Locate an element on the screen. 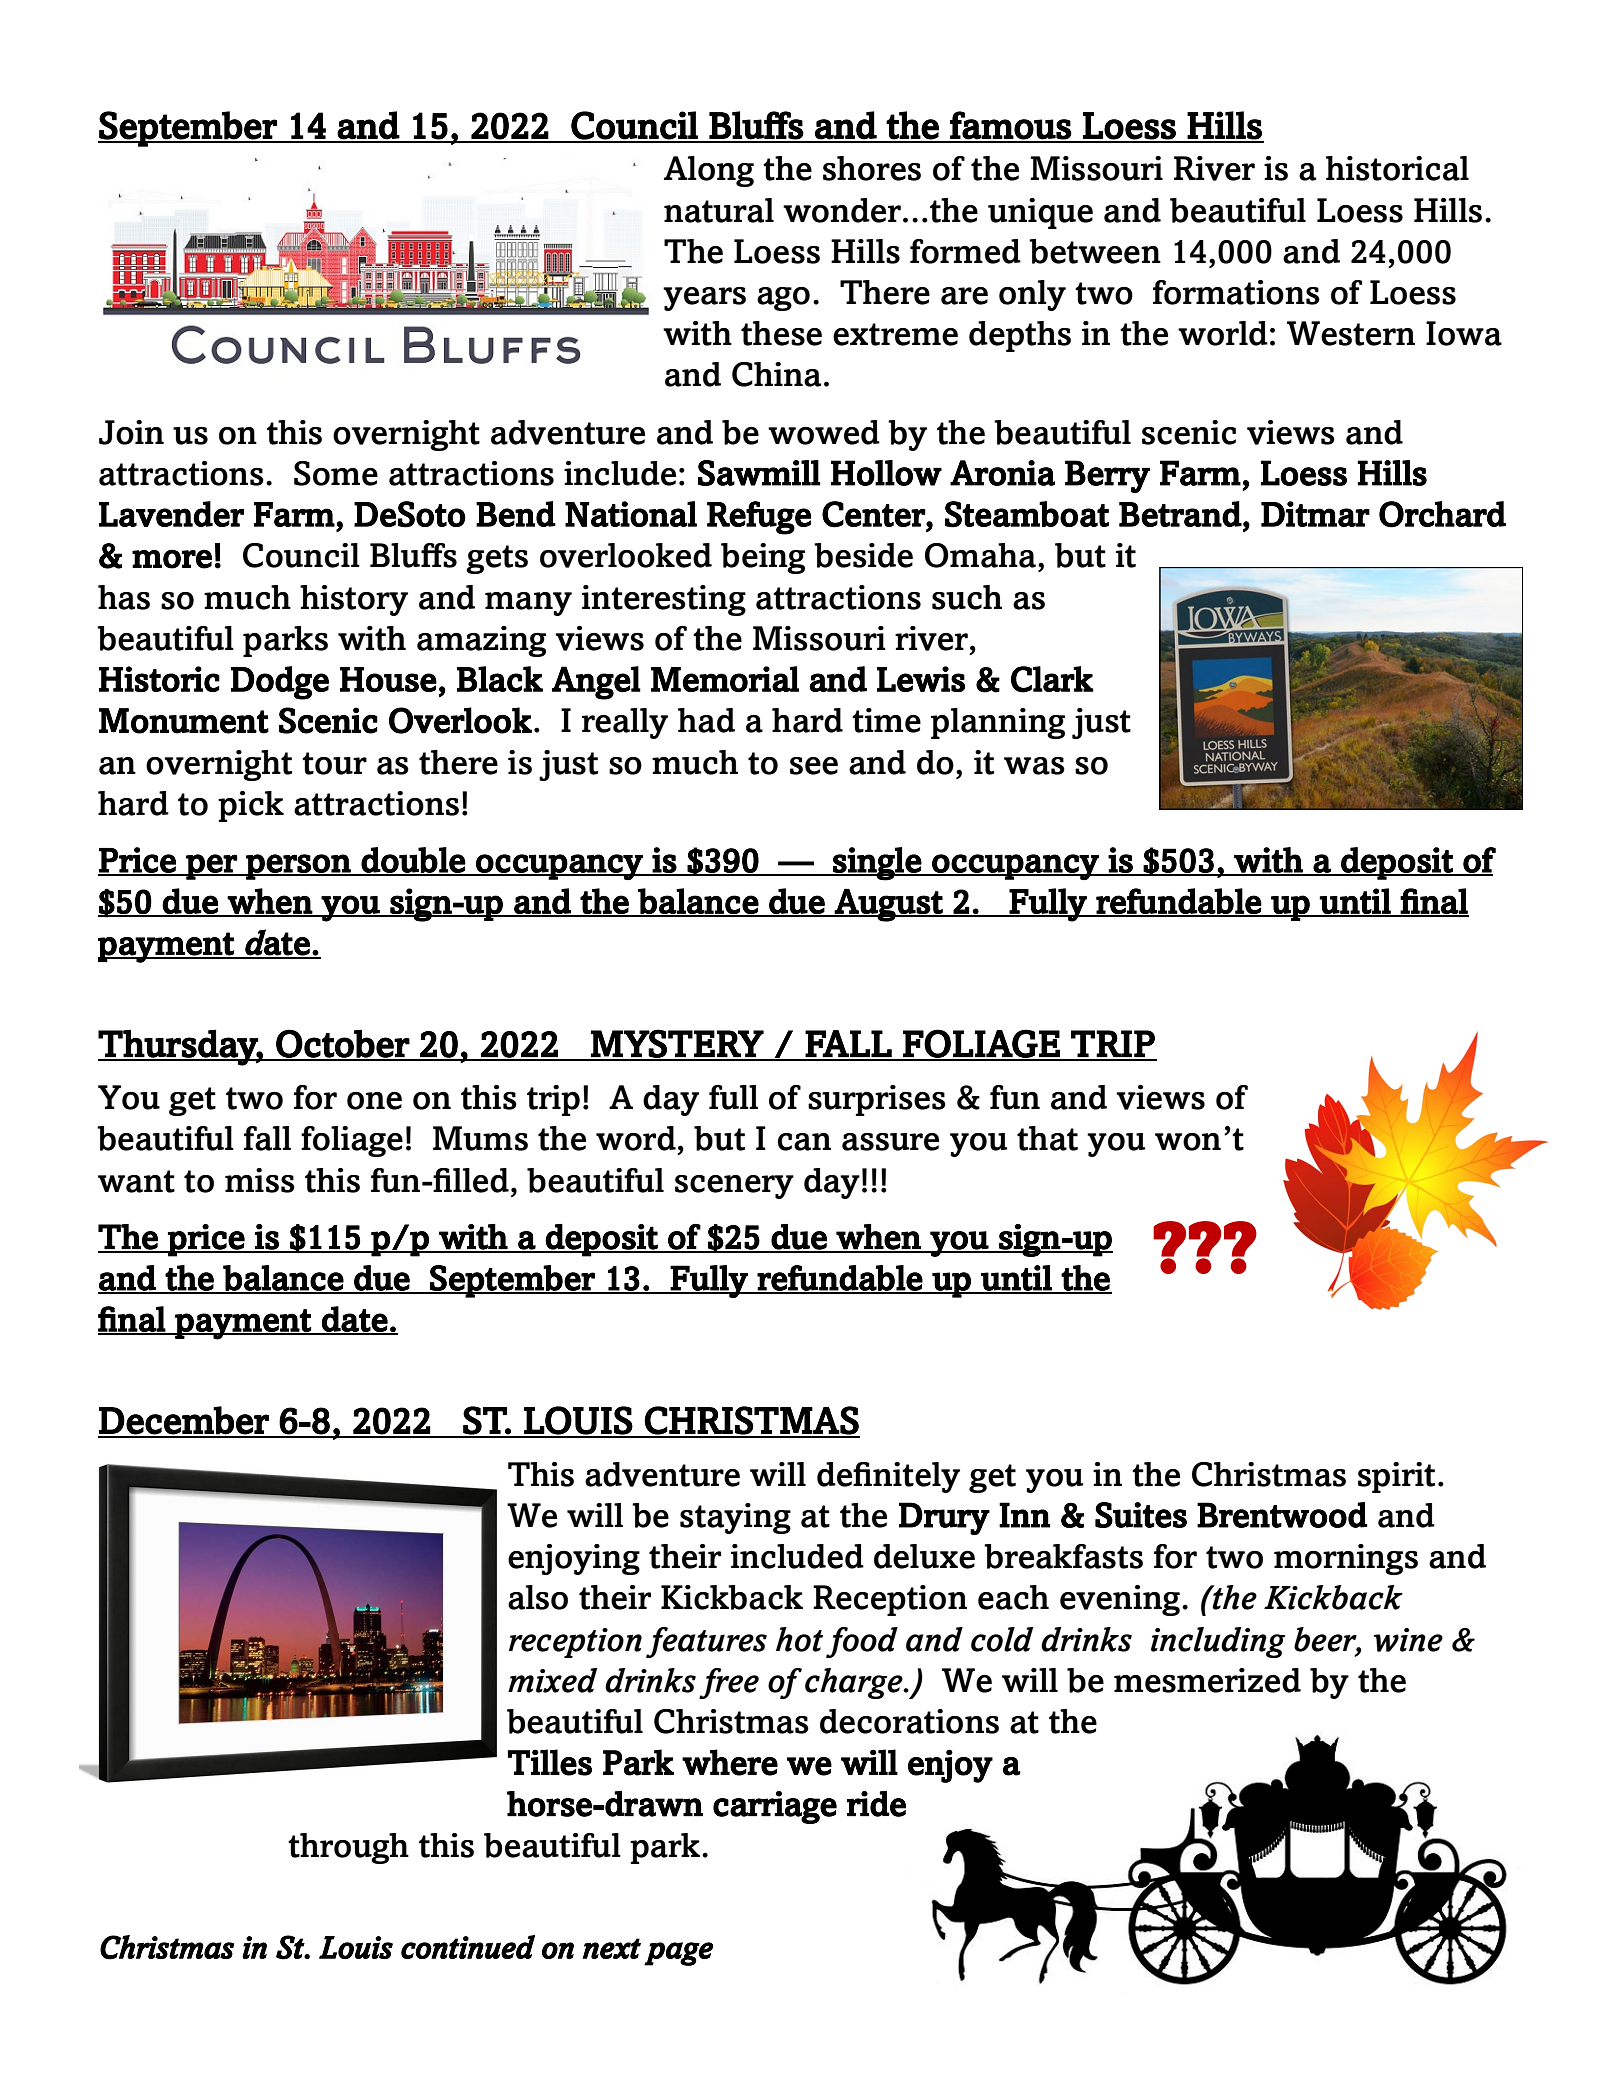 The width and height of the screenshot is (1618, 2094). want is located at coordinates (136, 1181).
